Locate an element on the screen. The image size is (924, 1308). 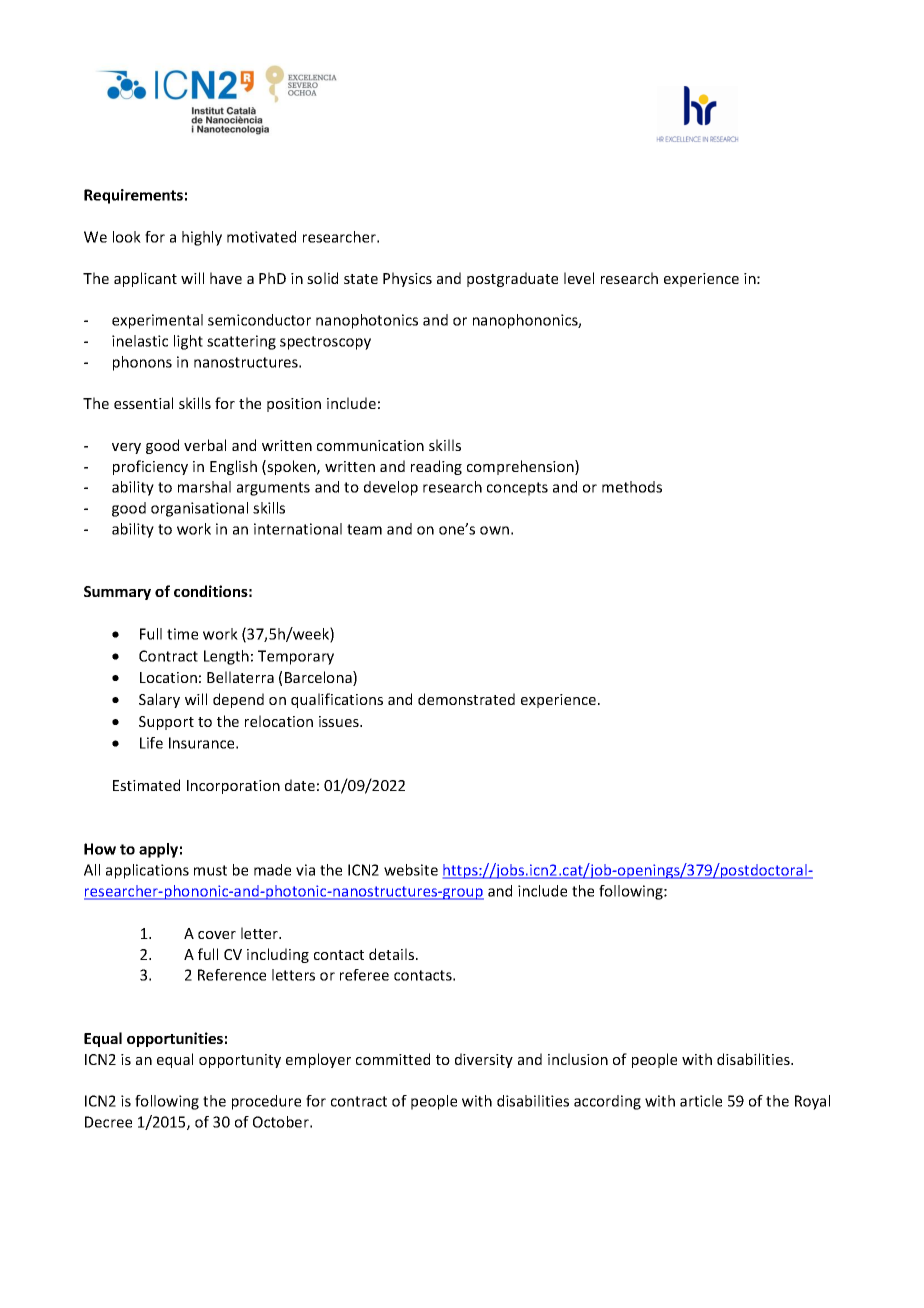
methods is located at coordinates (632, 487).
